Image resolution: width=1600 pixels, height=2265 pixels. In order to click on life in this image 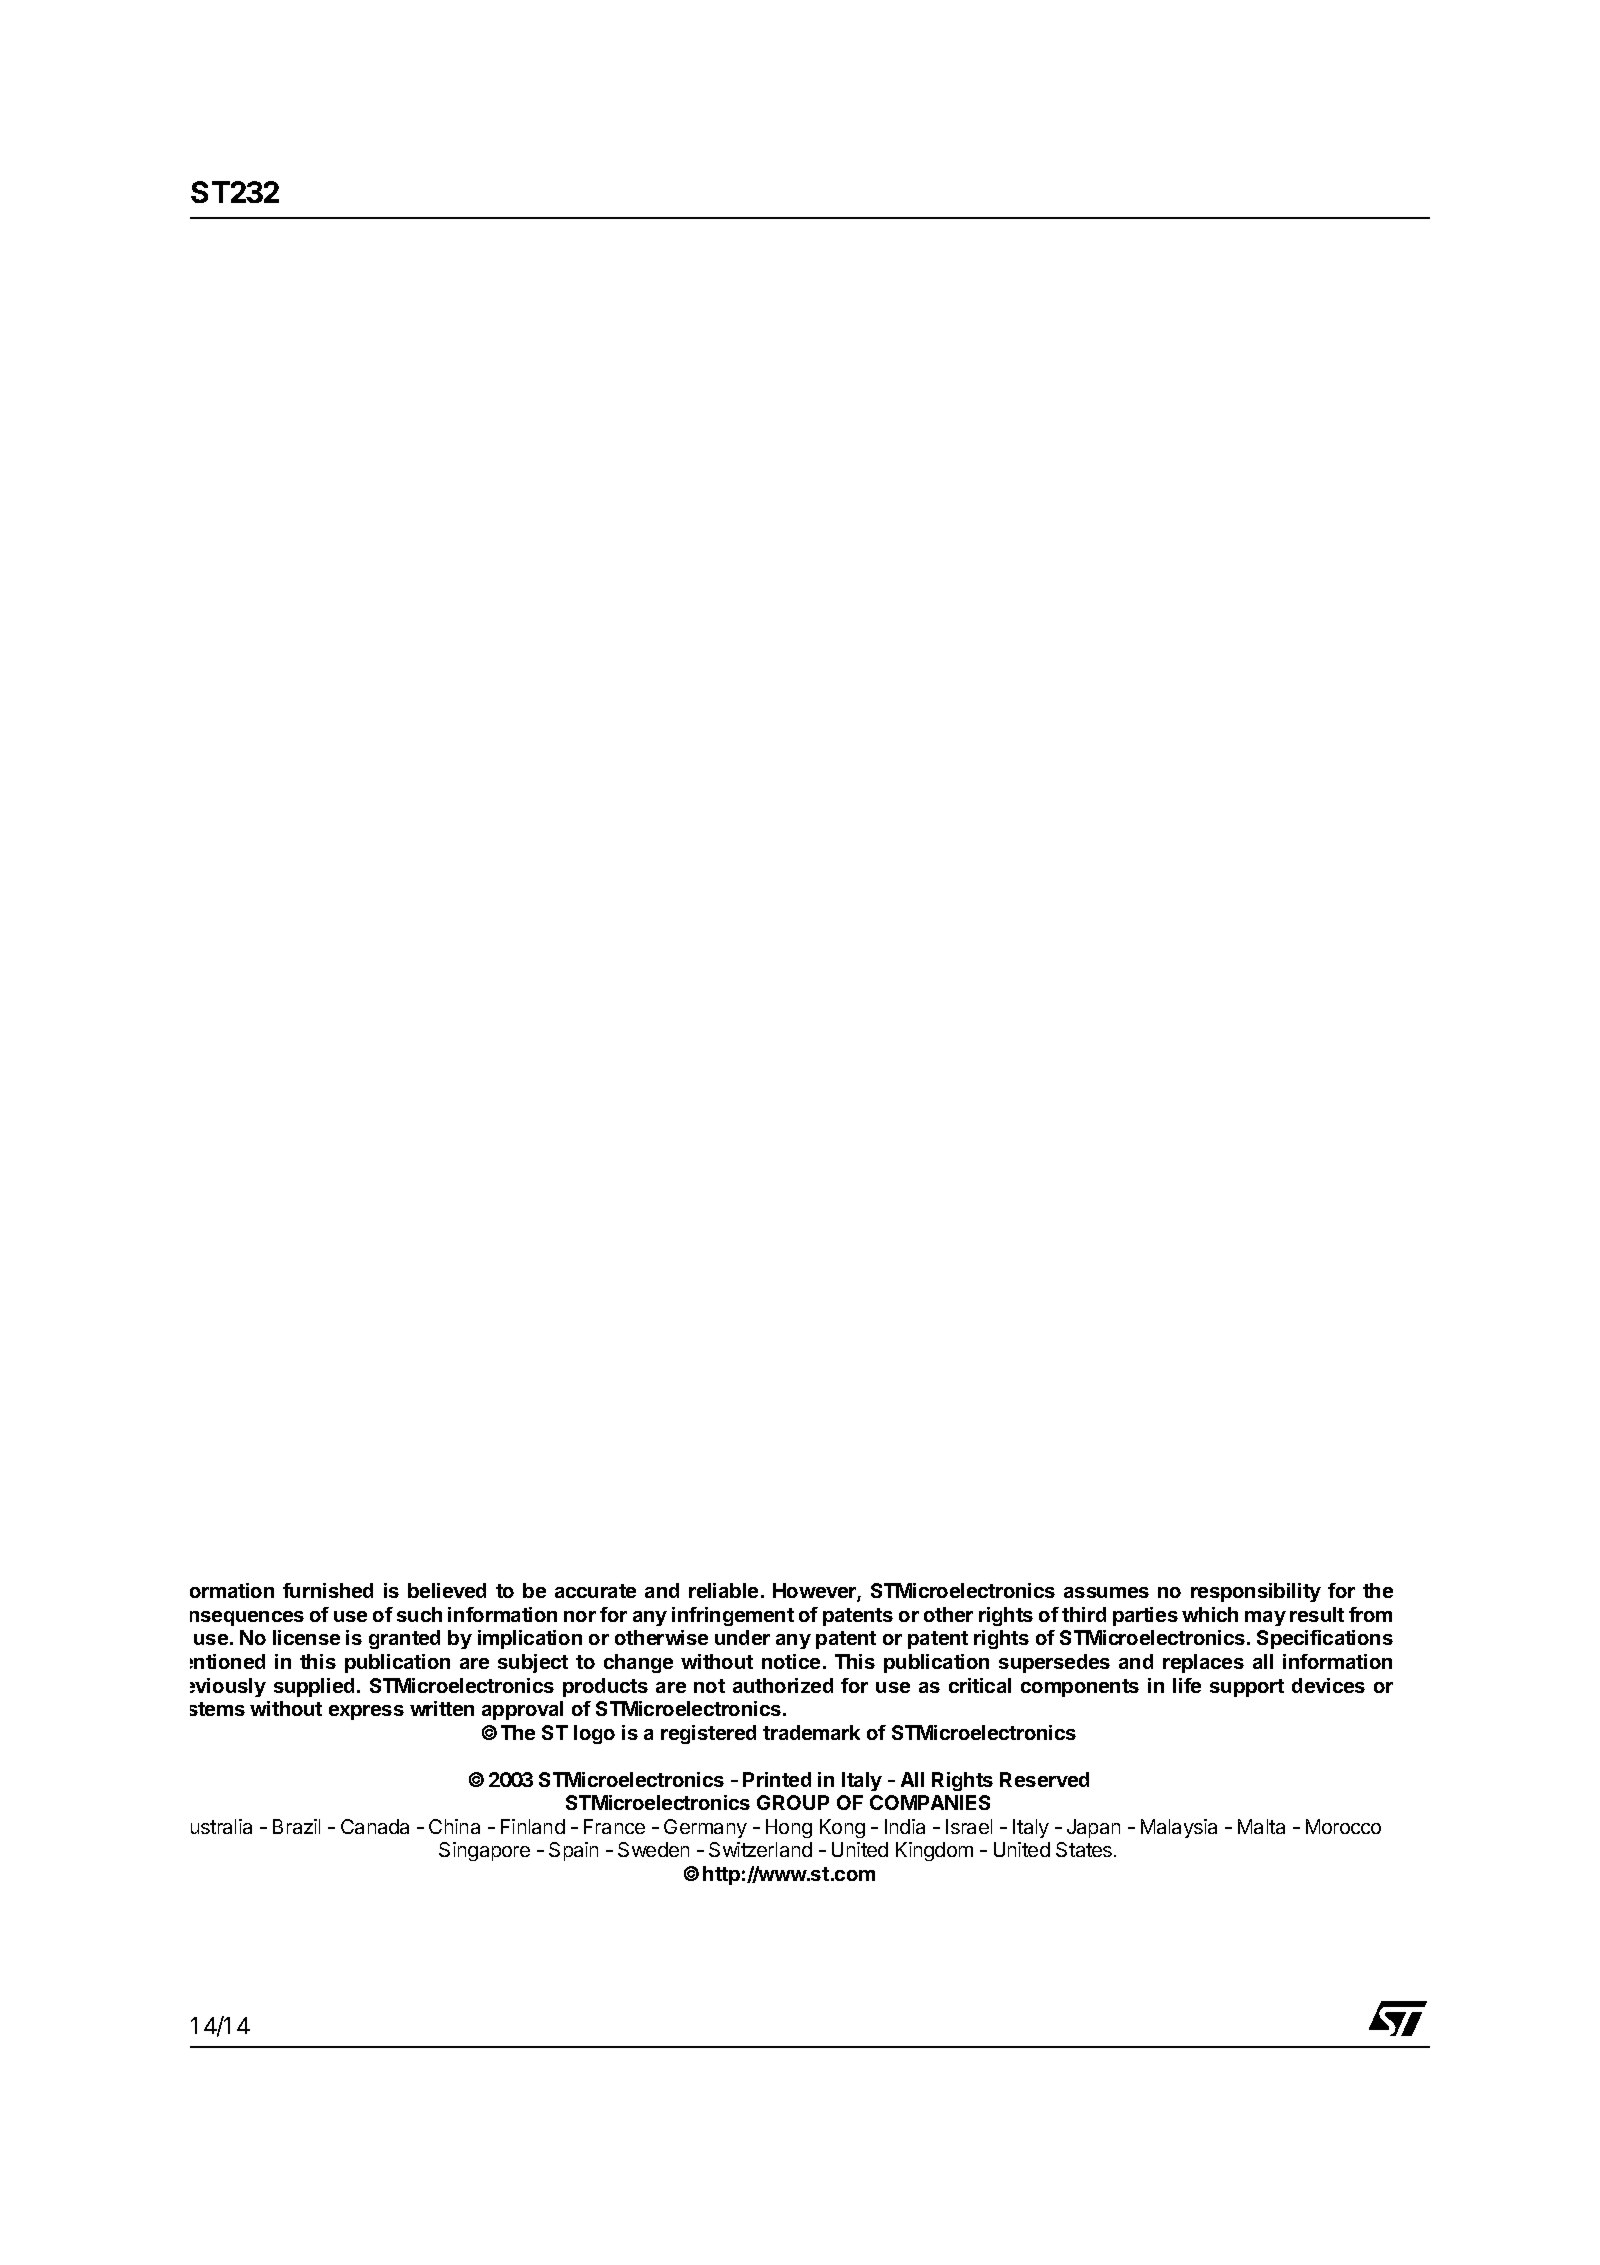, I will do `click(1187, 1685)`.
